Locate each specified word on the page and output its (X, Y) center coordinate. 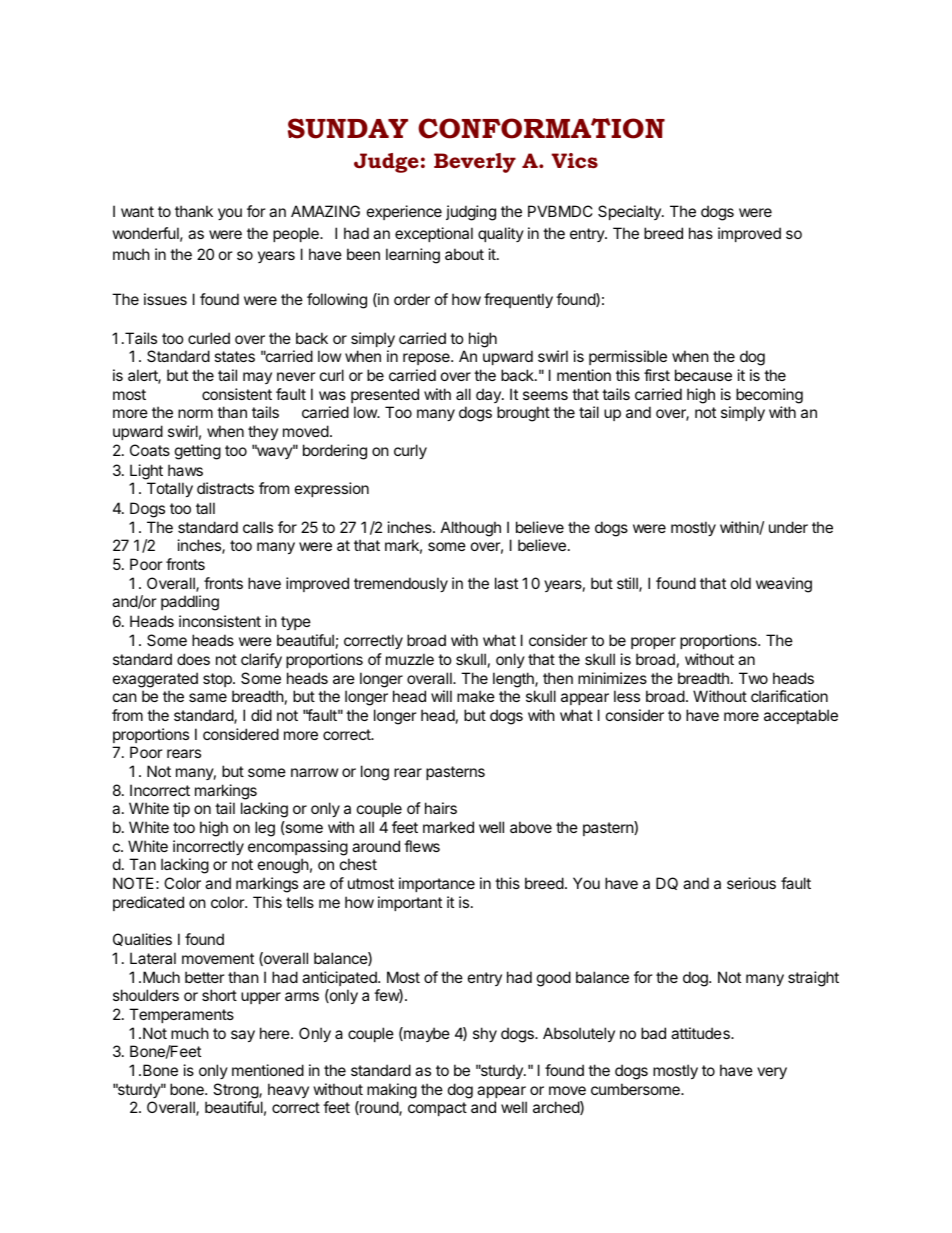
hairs (441, 808)
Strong (236, 1091)
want (137, 211)
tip (181, 809)
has (701, 233)
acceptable (801, 716)
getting (198, 452)
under (788, 527)
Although (471, 529)
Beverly (475, 163)
